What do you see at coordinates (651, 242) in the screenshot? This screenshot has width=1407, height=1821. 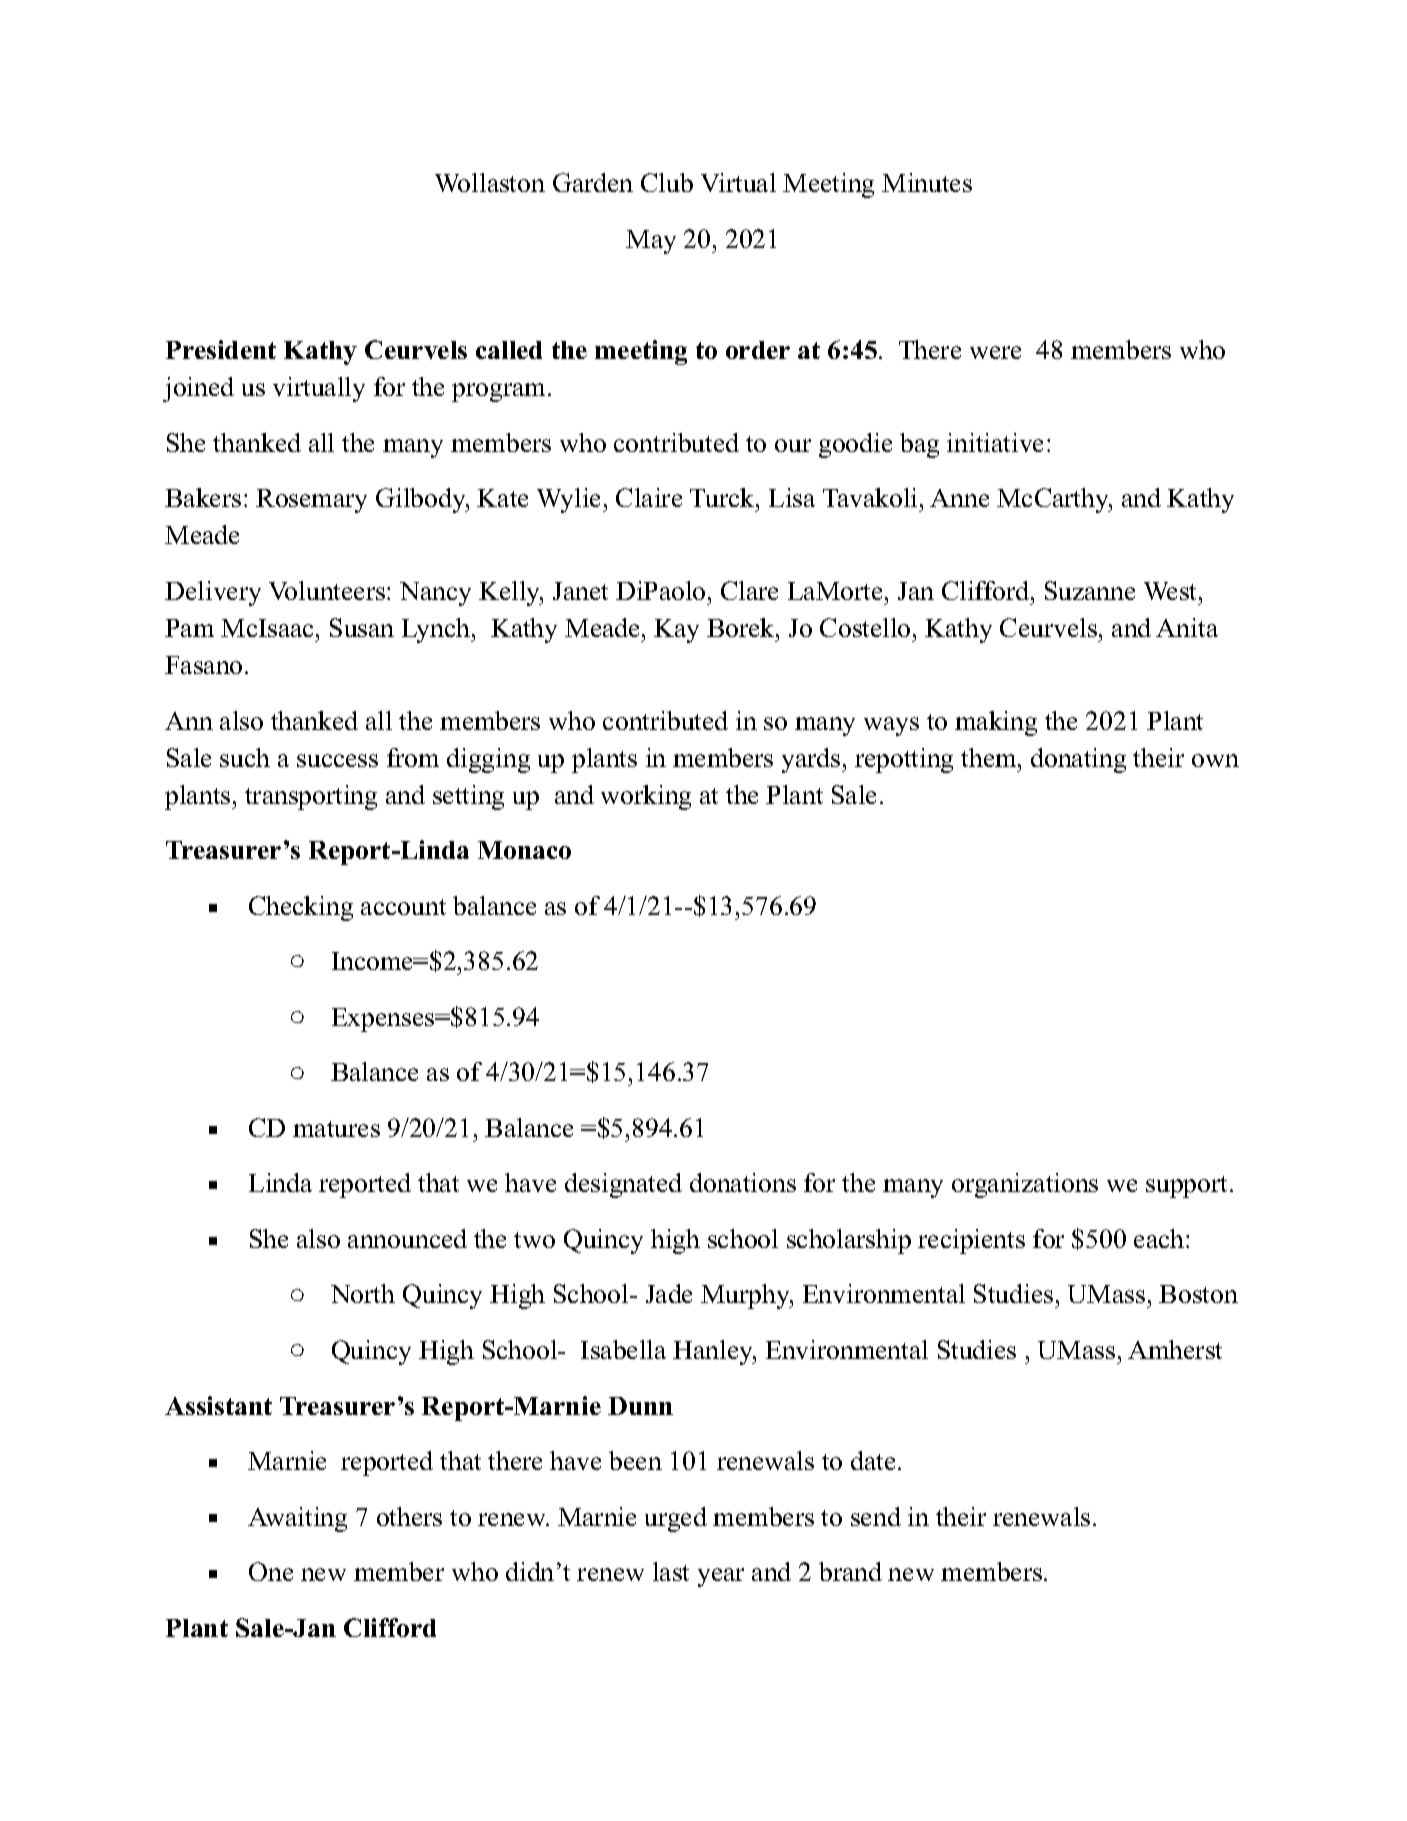 I see `May` at bounding box center [651, 242].
